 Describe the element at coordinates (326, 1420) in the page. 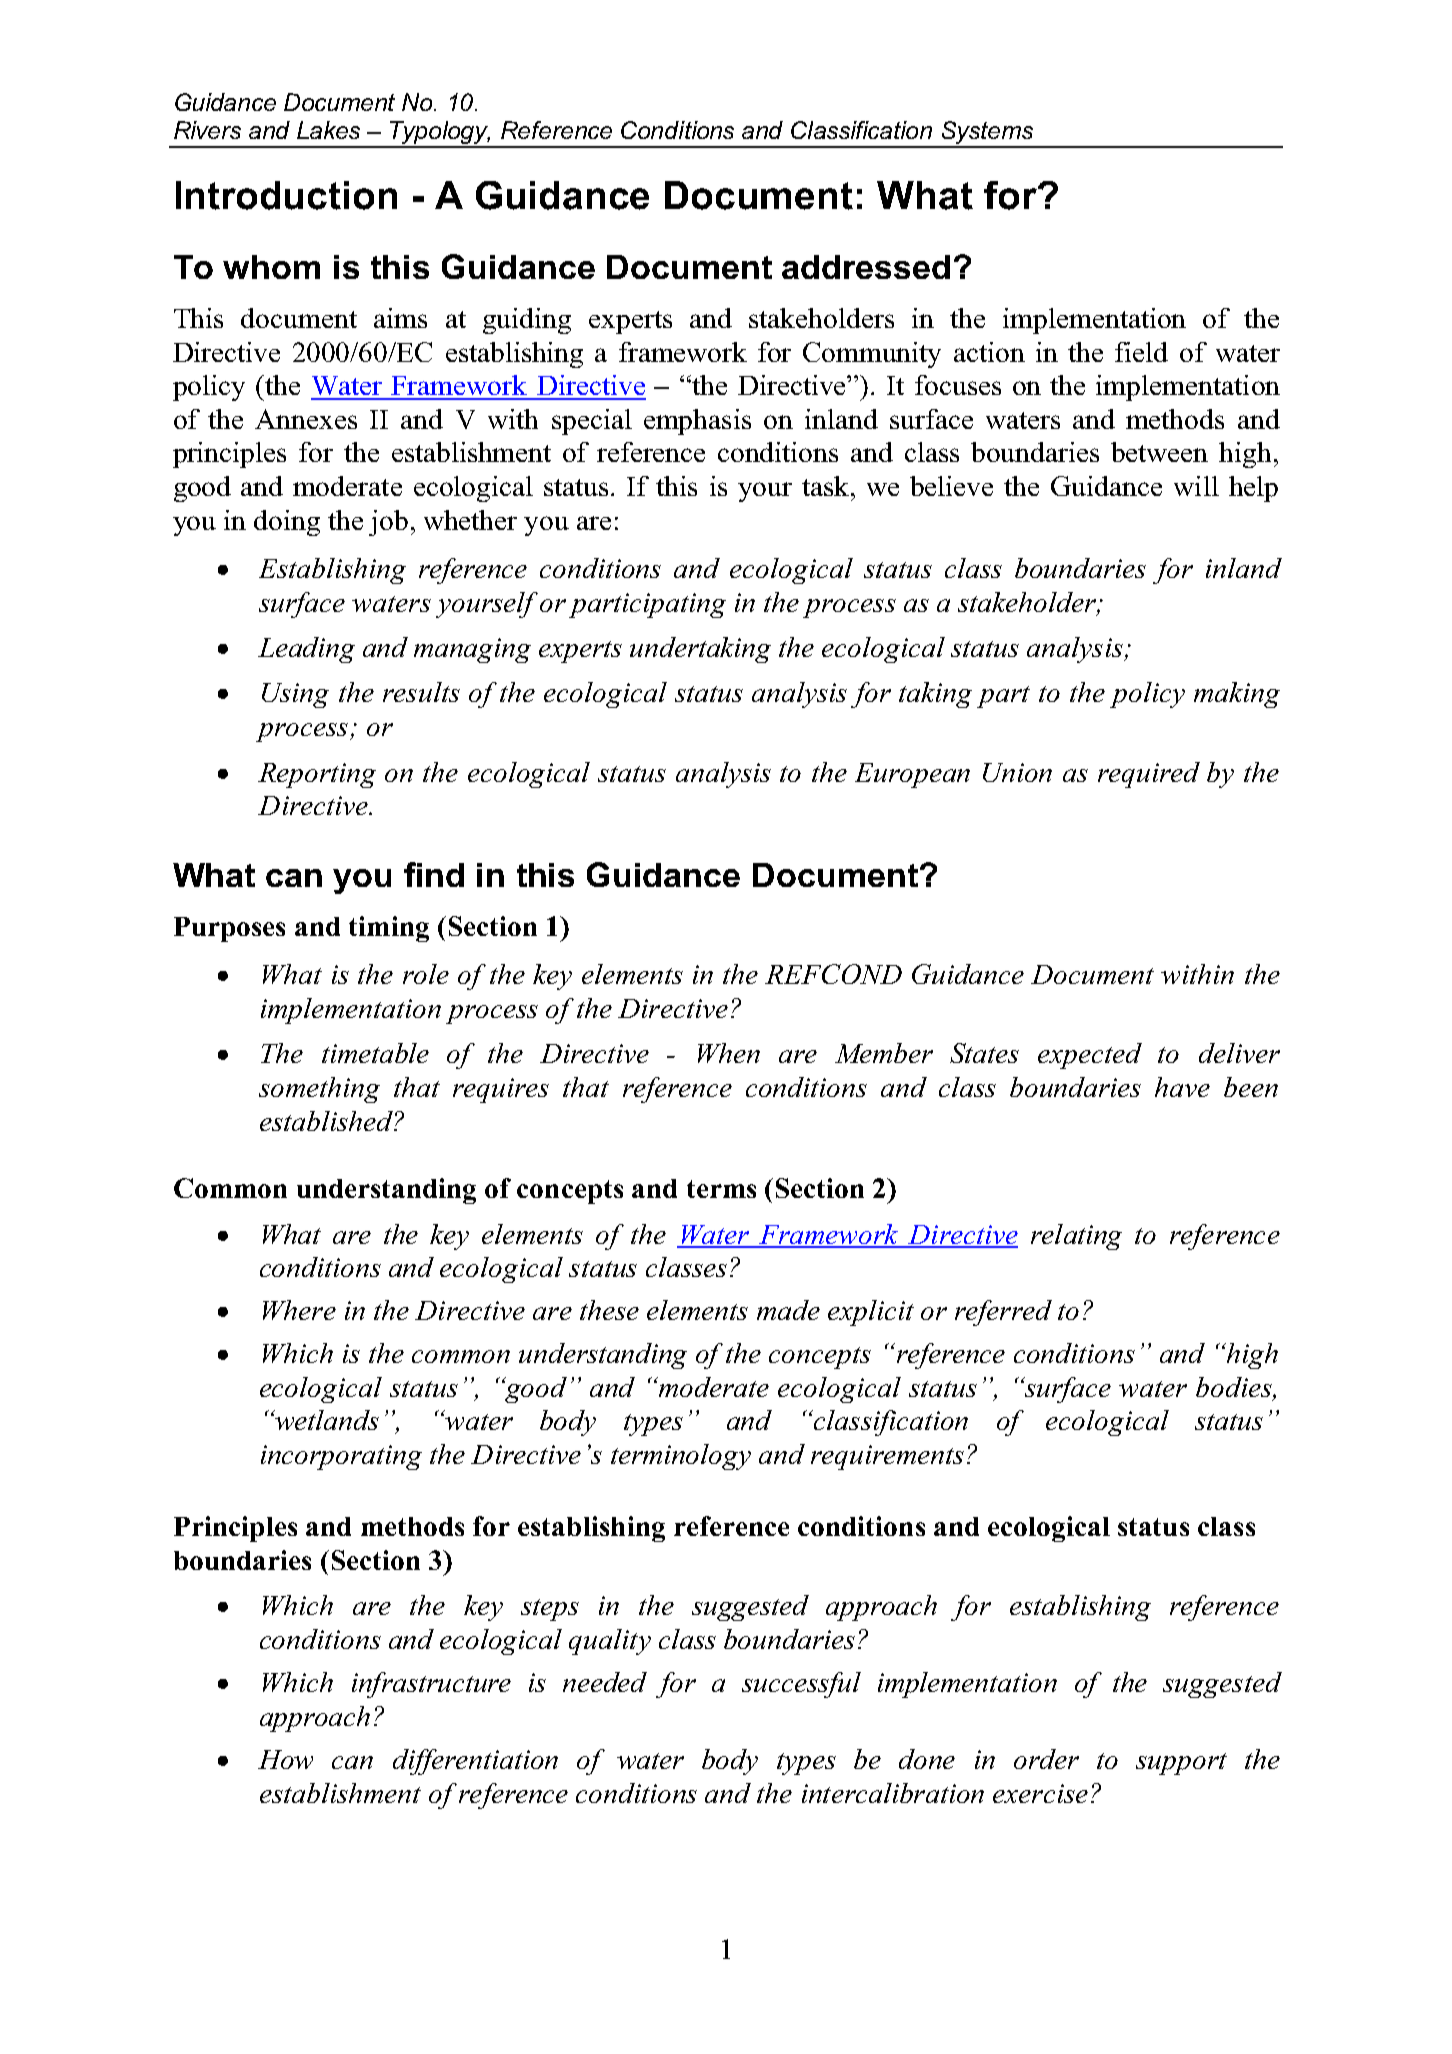

I see `wetlands` at that location.
